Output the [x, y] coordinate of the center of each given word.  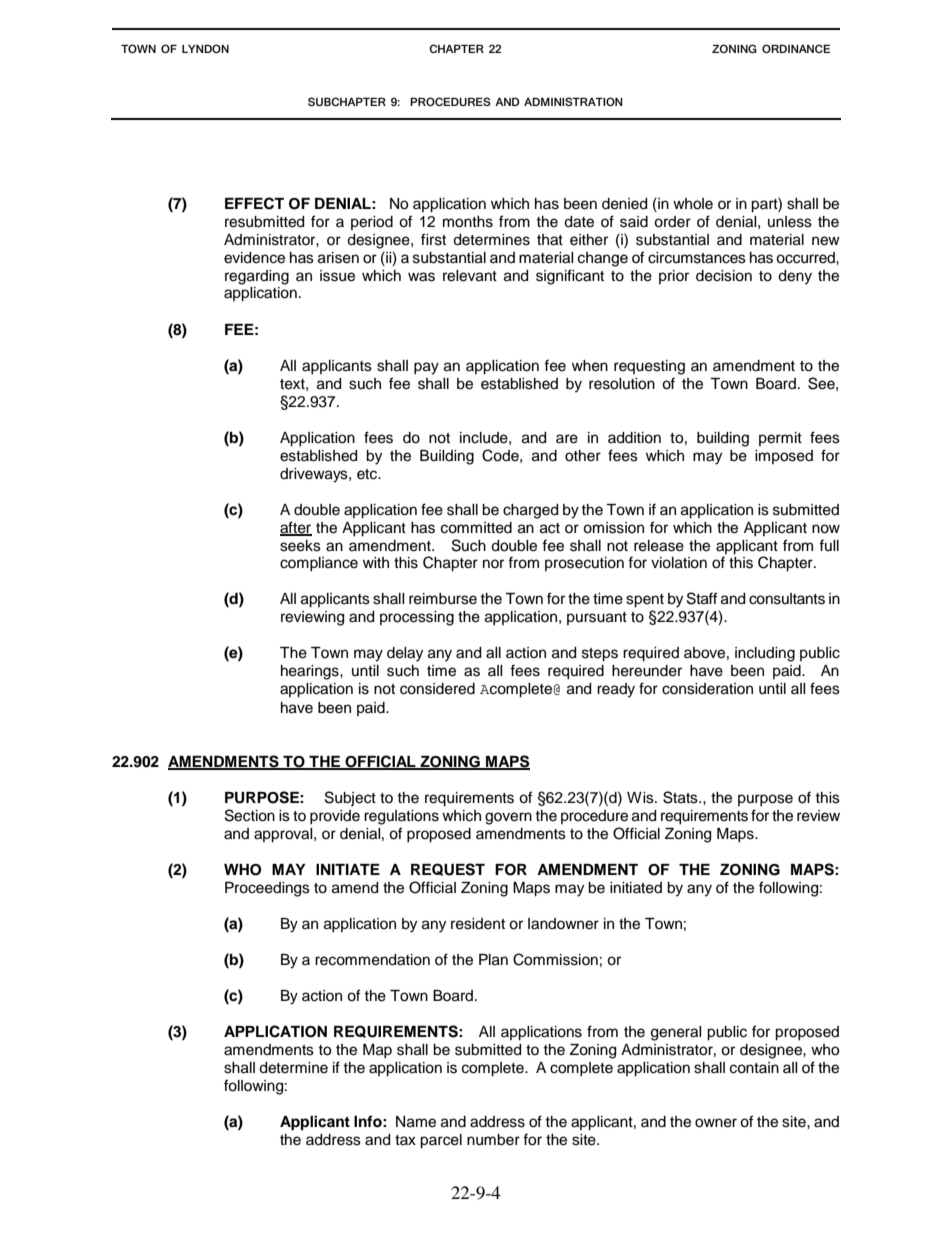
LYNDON [205, 48]
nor [493, 563]
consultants [787, 599]
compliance [319, 564]
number [493, 1140]
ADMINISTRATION [573, 101]
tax [405, 1140]
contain [754, 1068]
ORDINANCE [796, 48]
